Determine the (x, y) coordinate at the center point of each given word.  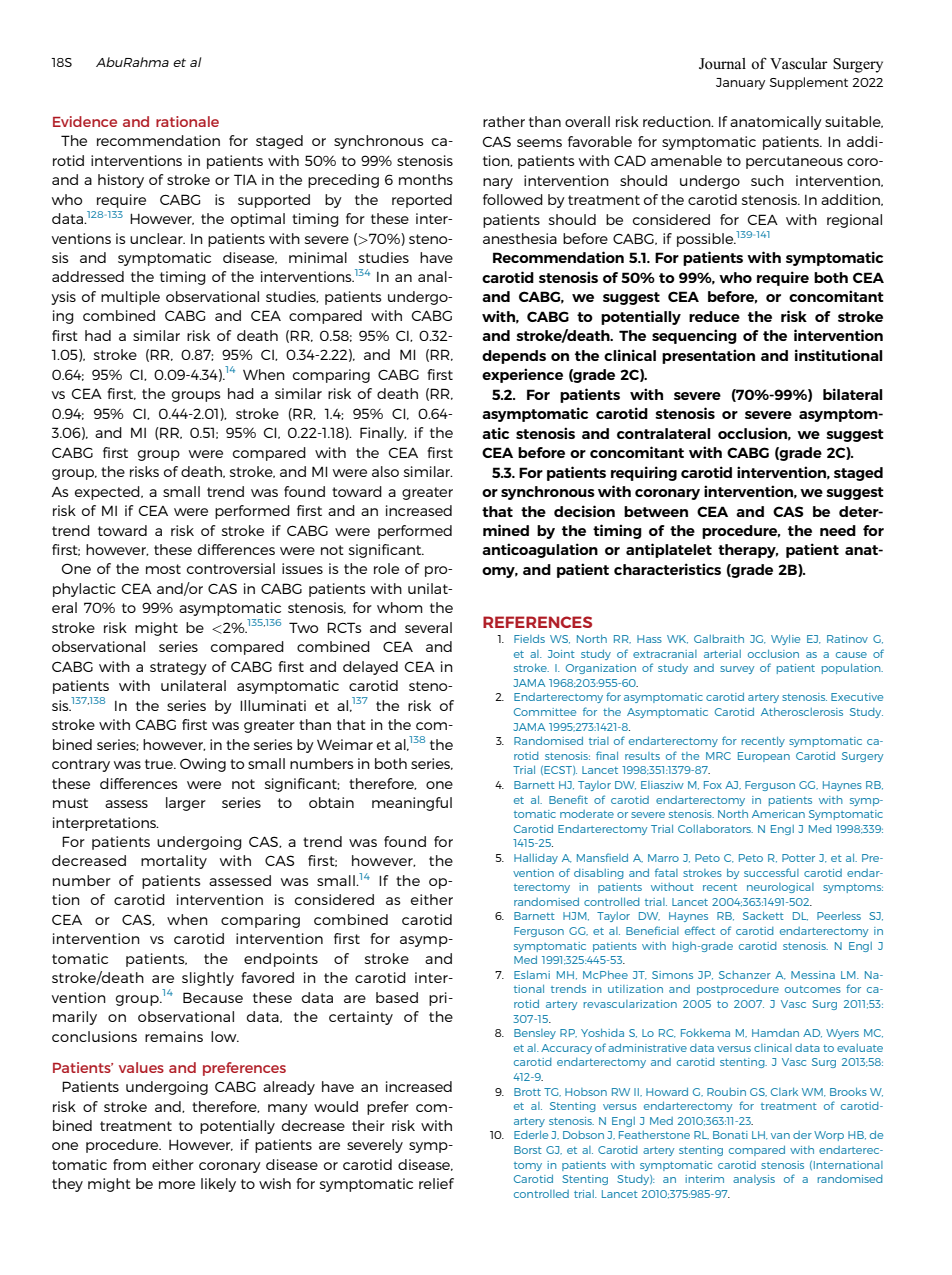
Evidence (85, 121)
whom (400, 607)
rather (504, 121)
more (177, 1185)
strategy (178, 668)
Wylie (785, 640)
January (740, 84)
